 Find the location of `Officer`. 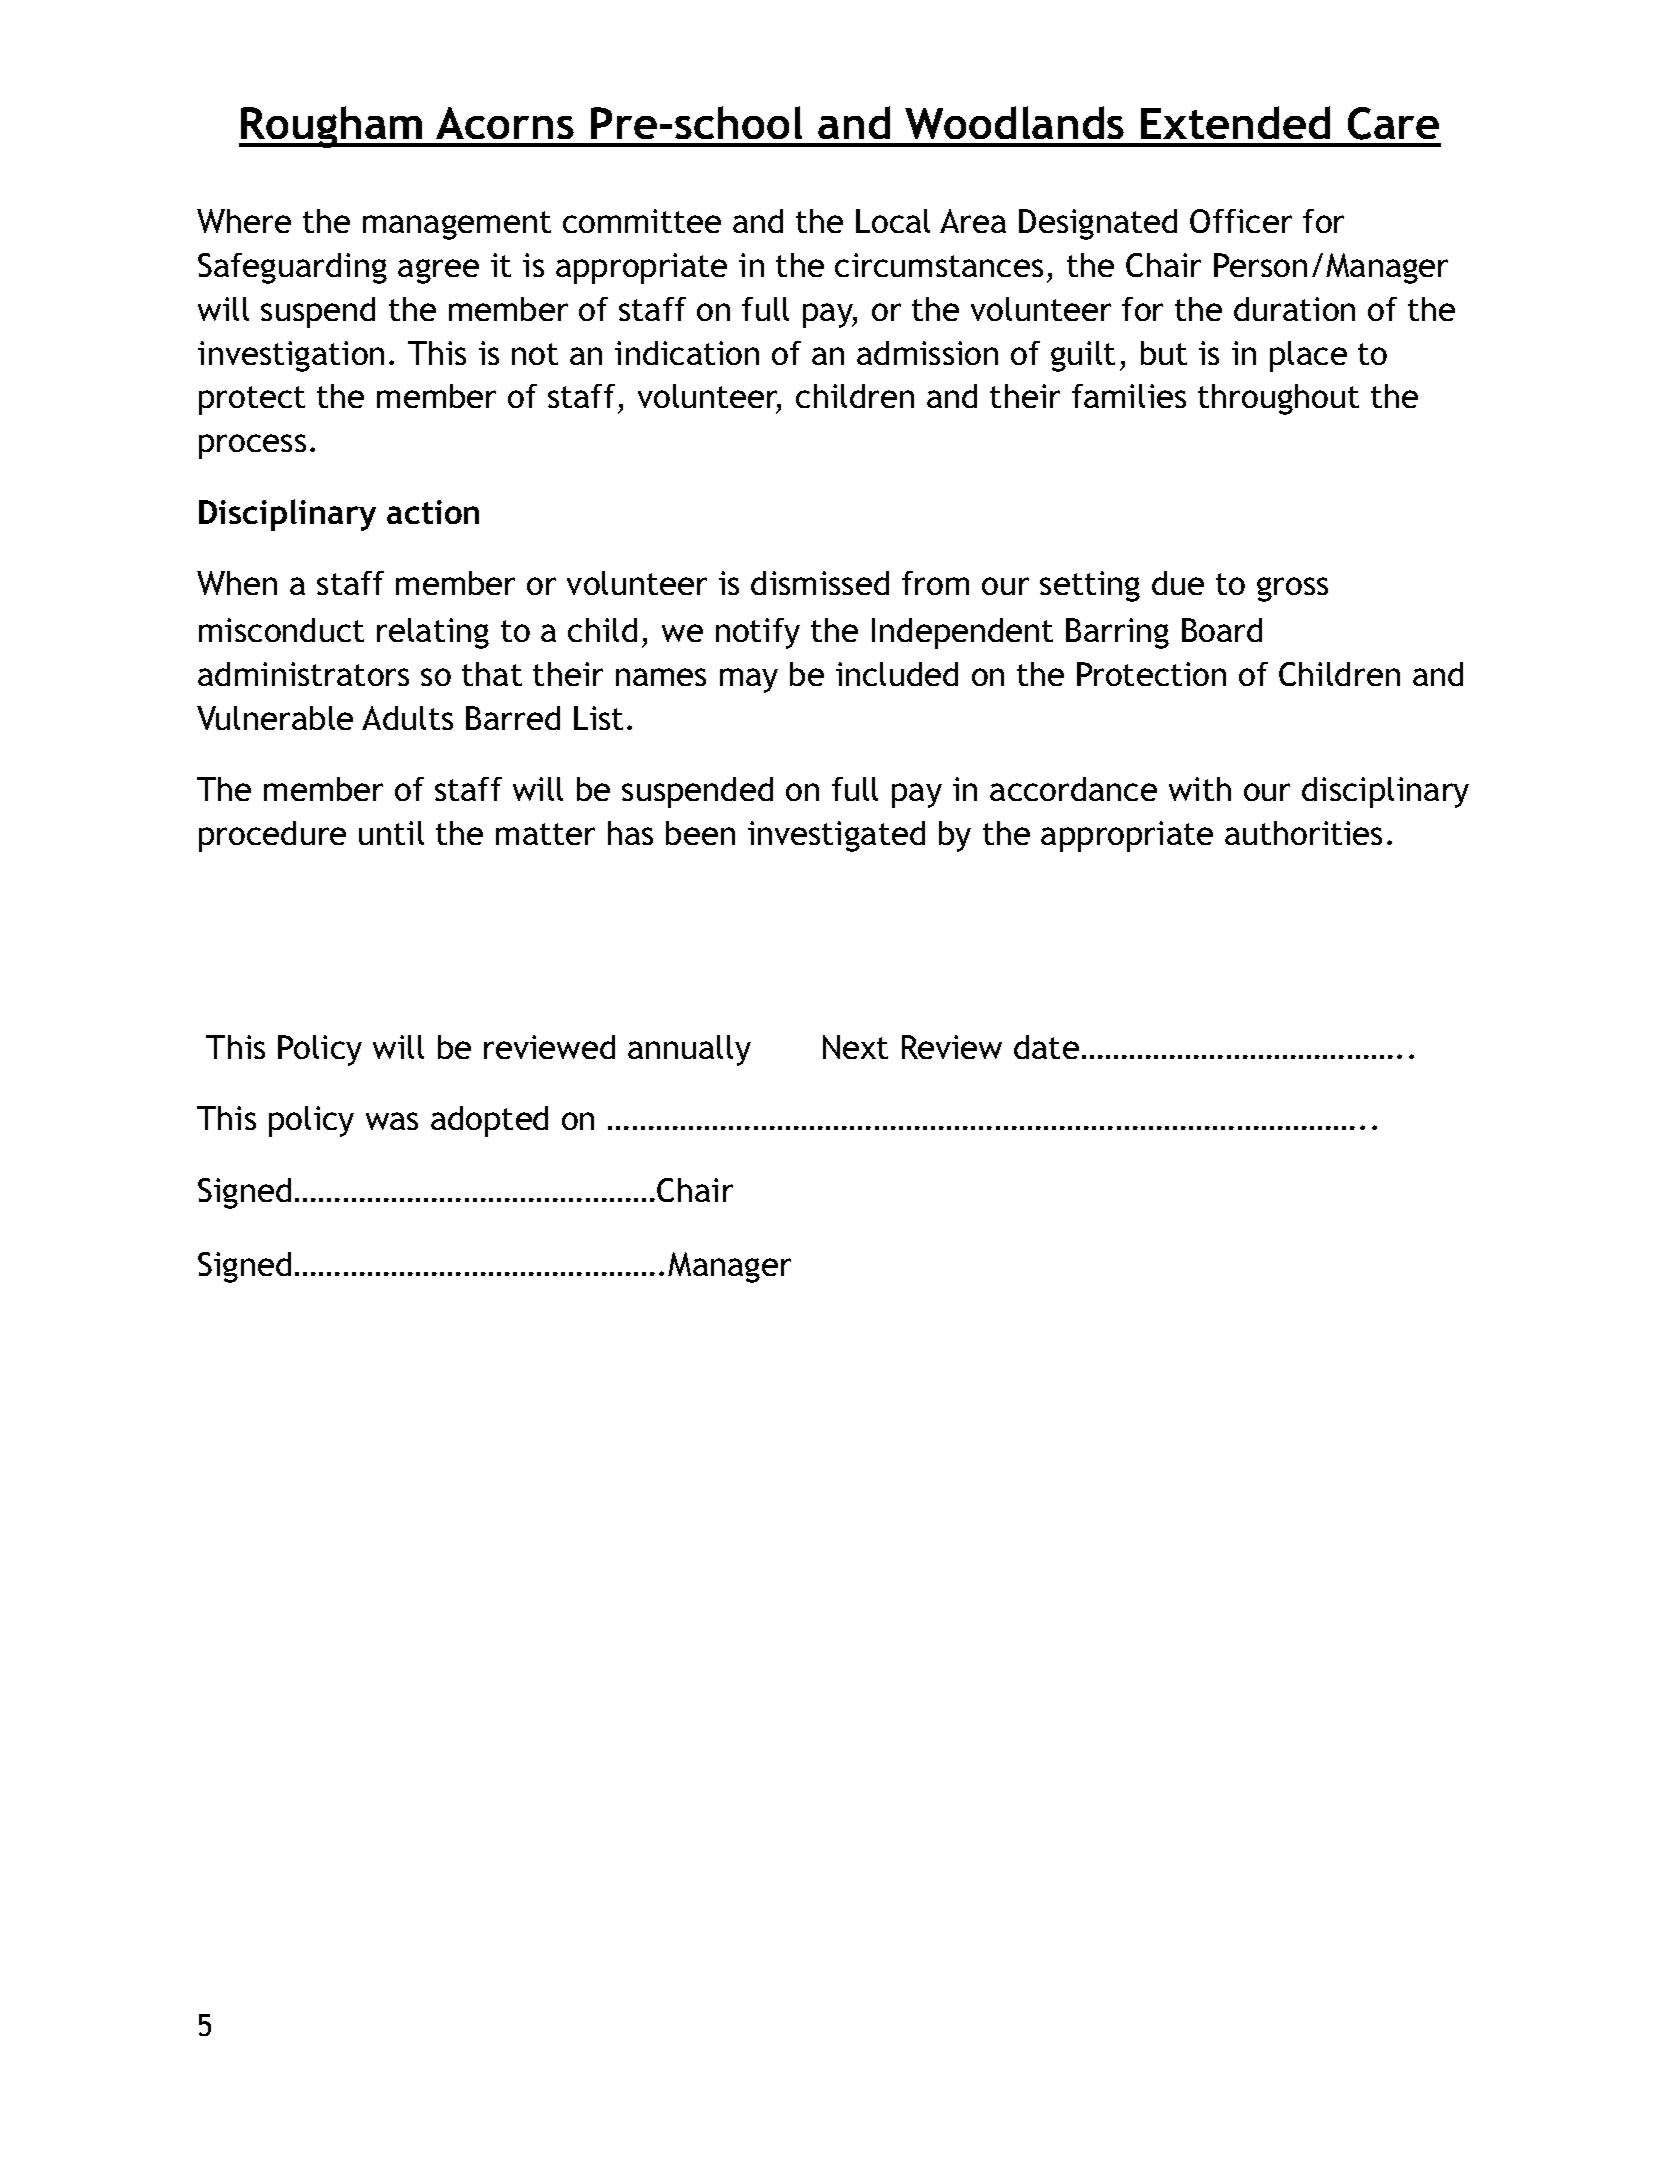

Officer is located at coordinates (1241, 221).
